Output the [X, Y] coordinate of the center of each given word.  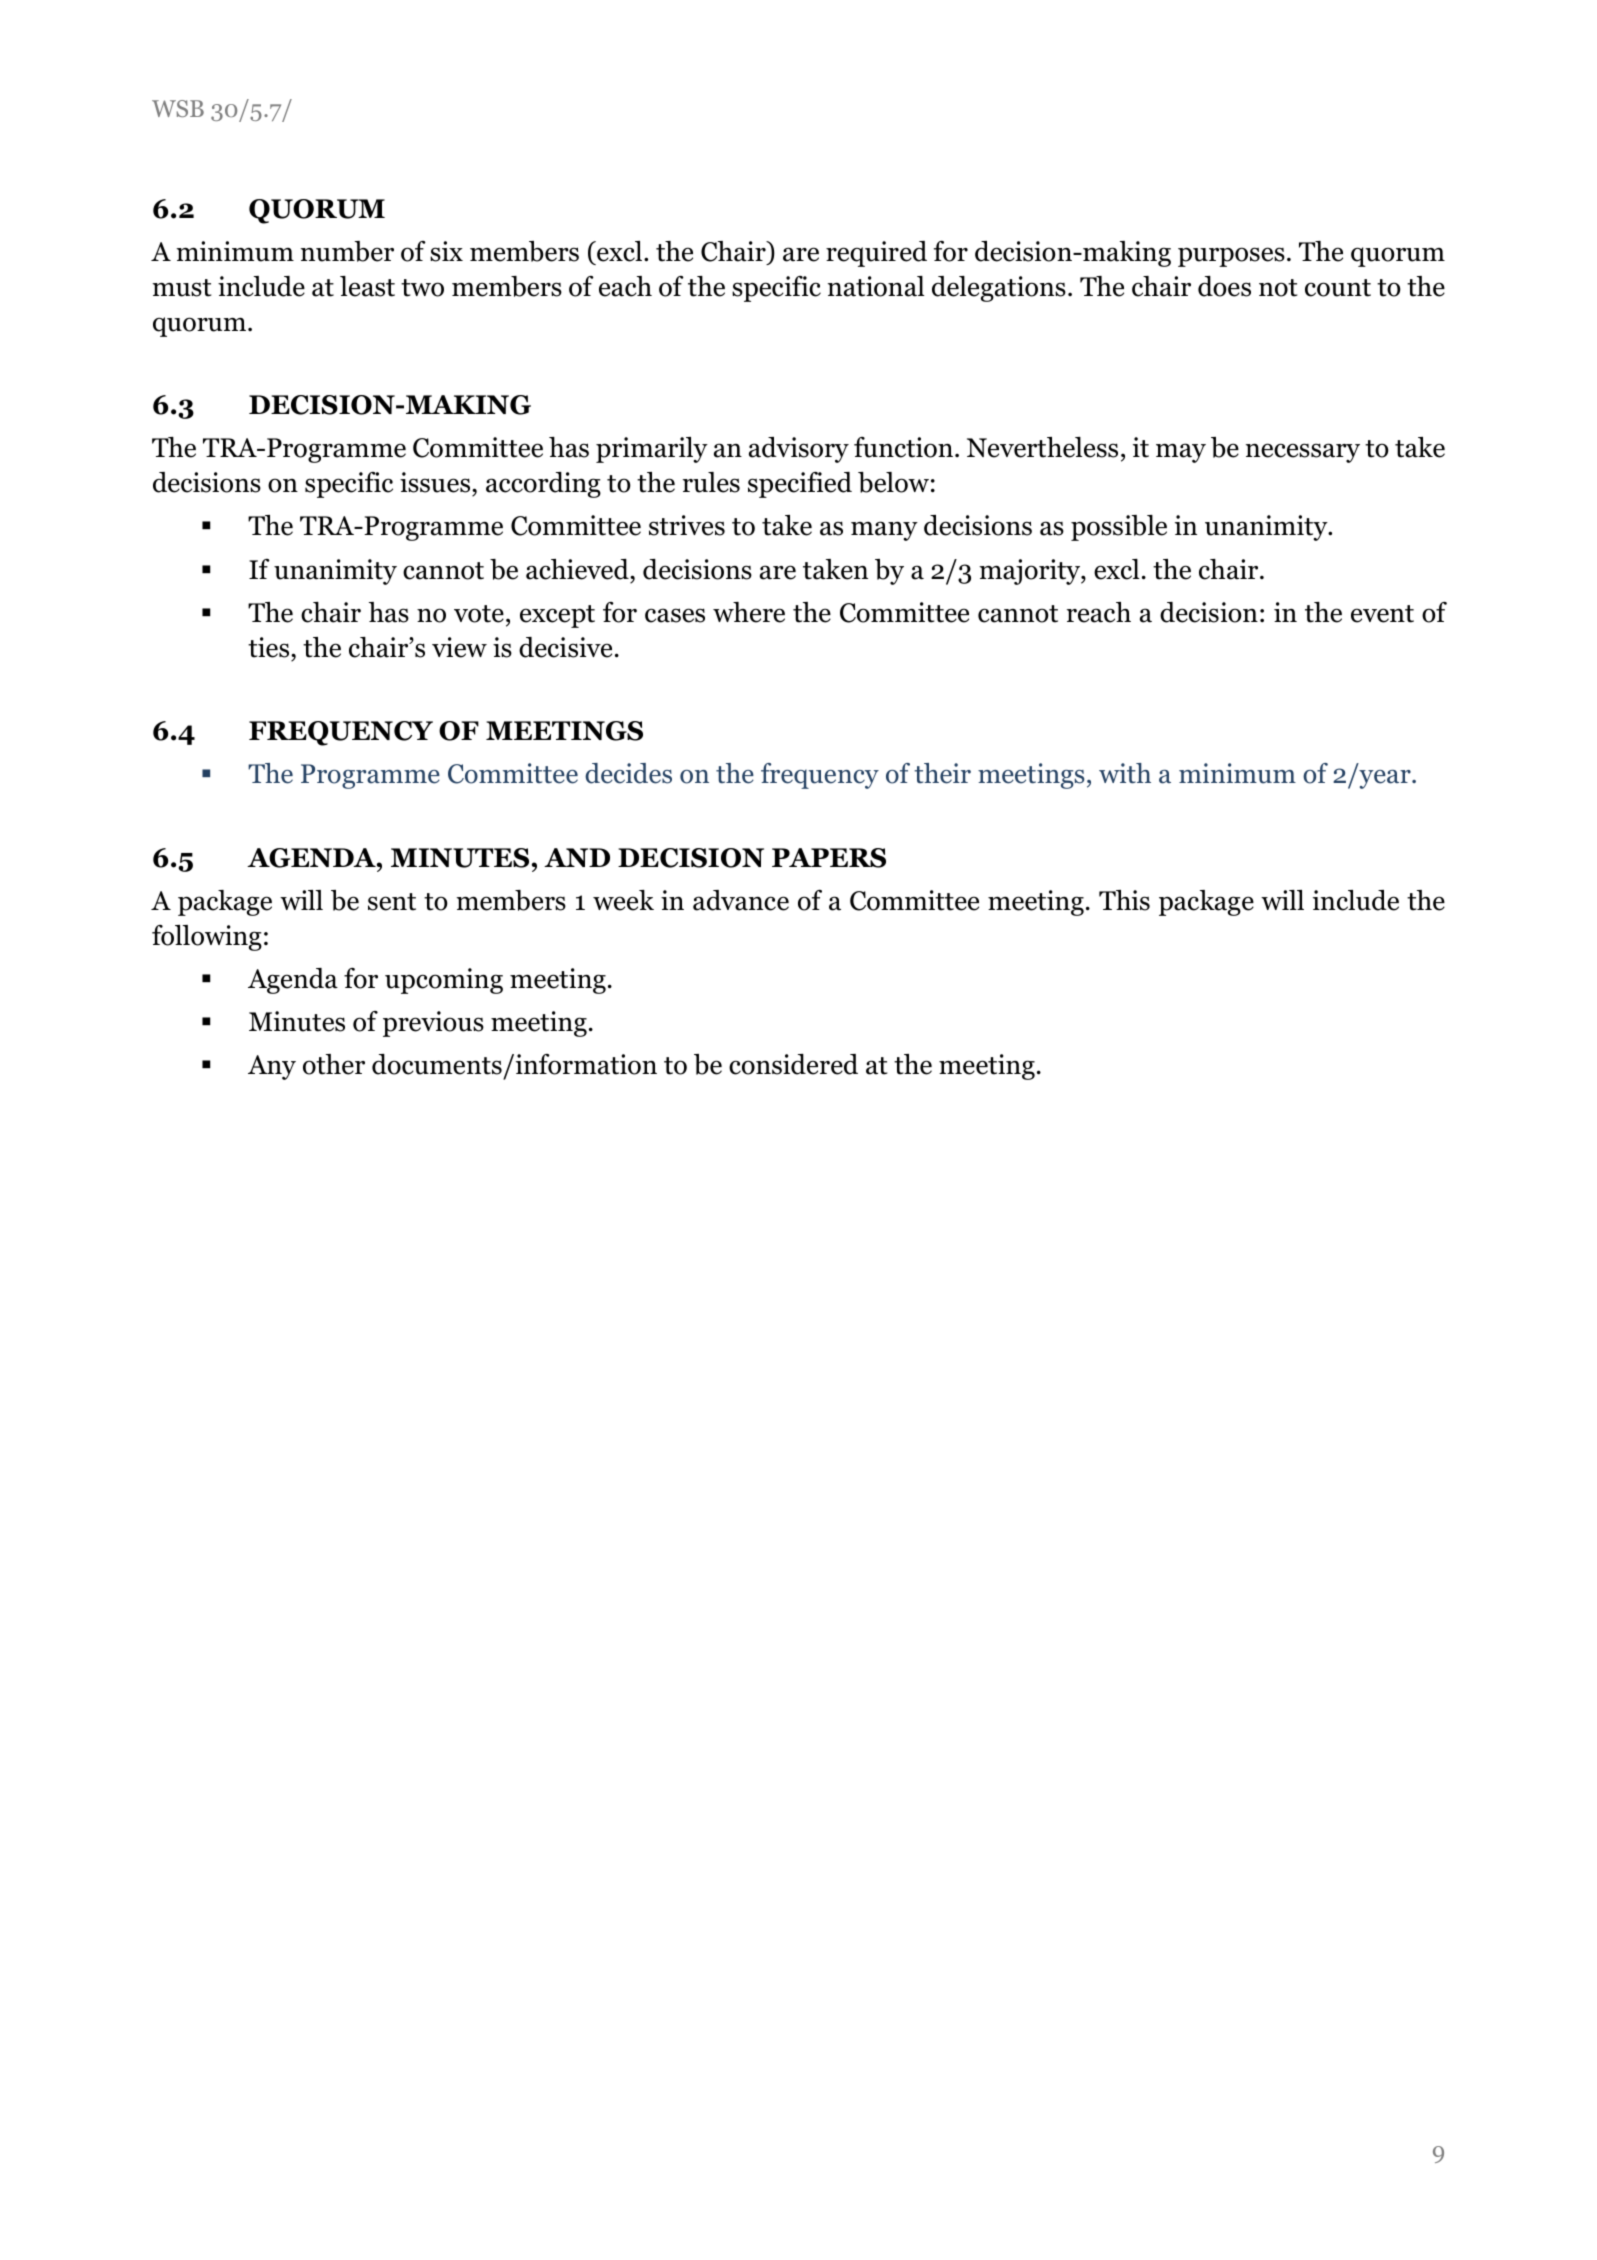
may [1181, 453]
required [876, 254]
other [334, 1064]
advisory [799, 450]
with [1125, 773]
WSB [178, 108]
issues [436, 484]
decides [628, 773]
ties [270, 647]
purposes [1231, 257]
